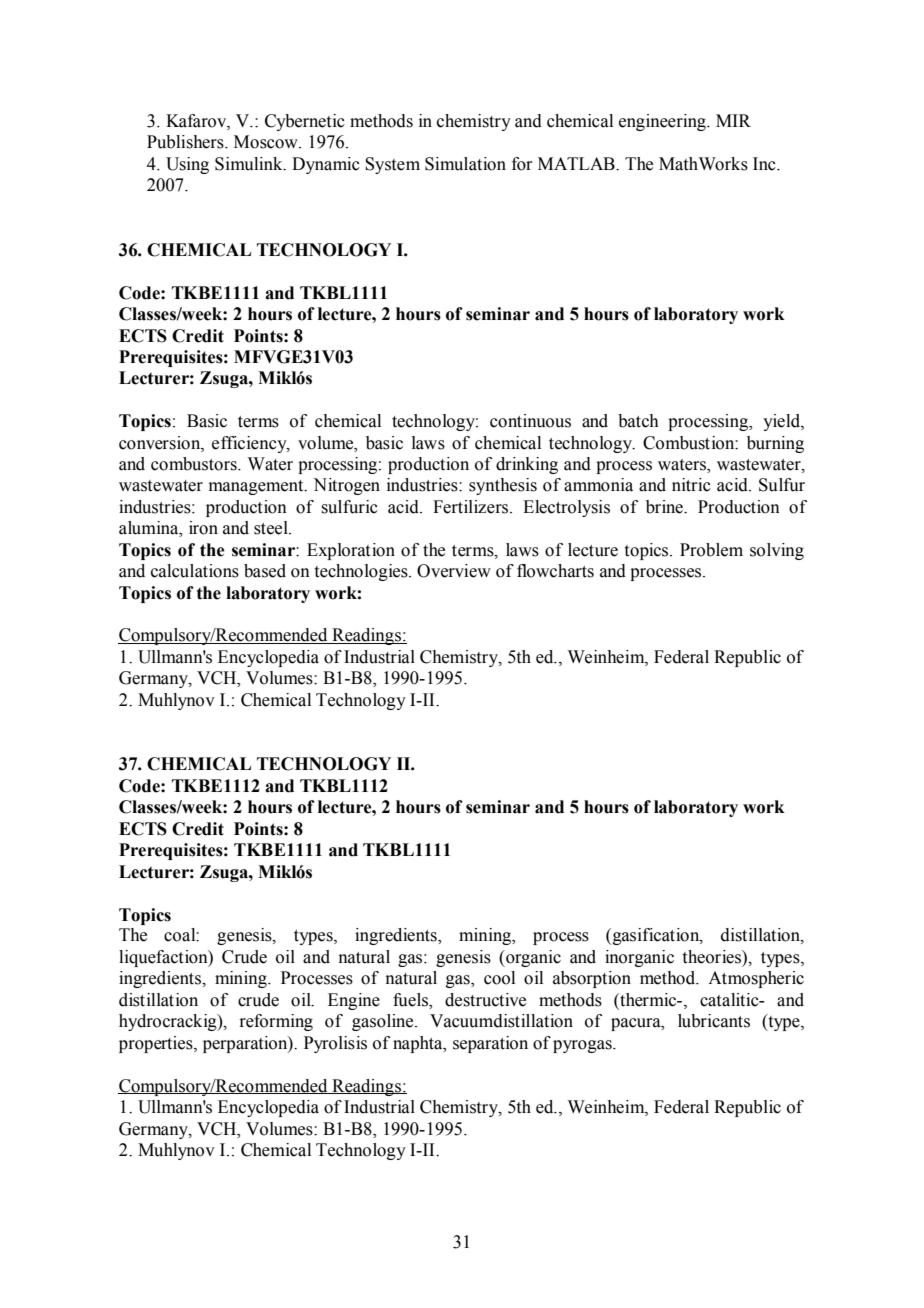  Describe the element at coordinates (691, 485) in the screenshot. I see `nitric` at that location.
